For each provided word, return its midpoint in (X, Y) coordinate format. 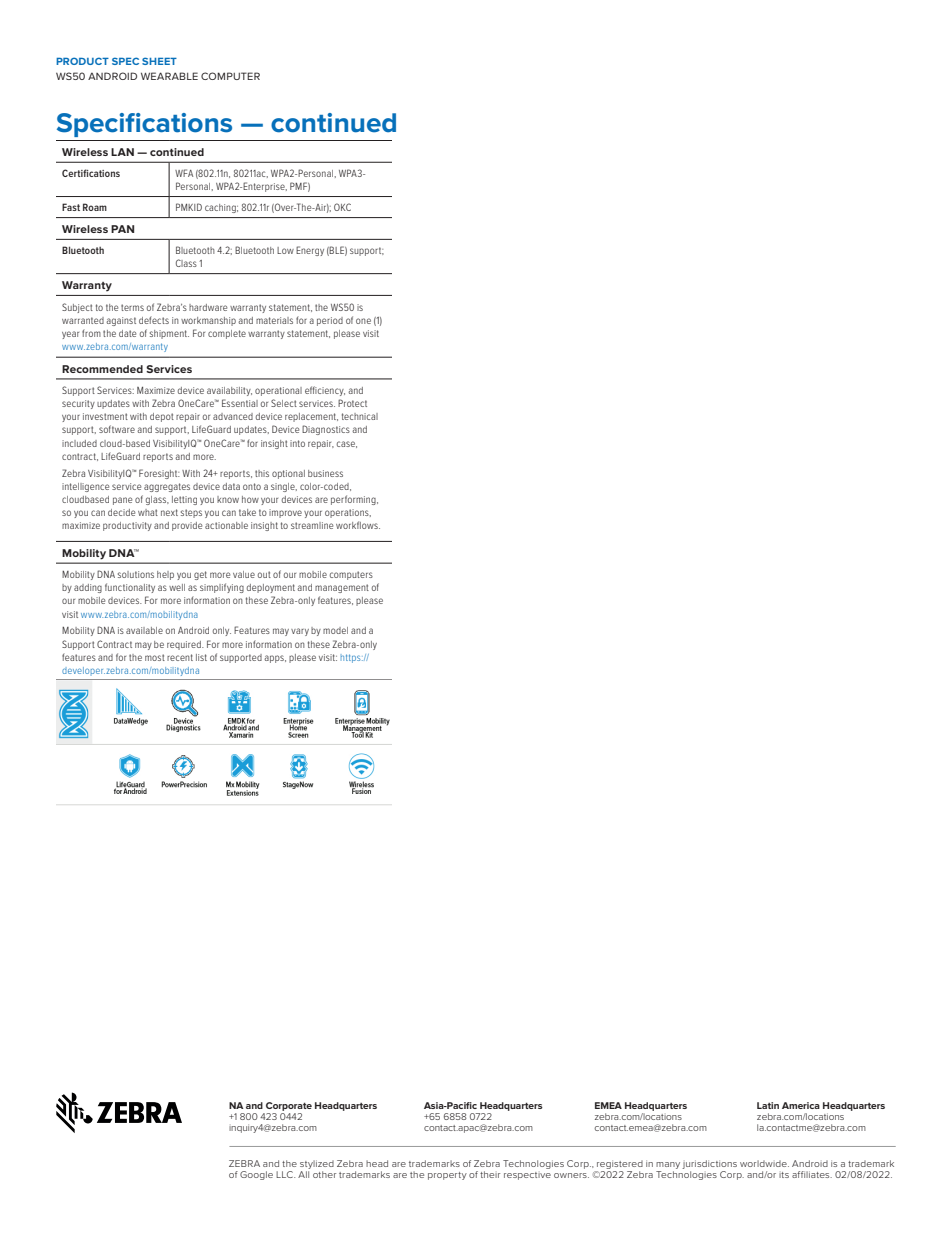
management (342, 588)
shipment (169, 334)
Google (256, 1175)
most (155, 657)
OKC (342, 207)
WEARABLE (169, 76)
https (352, 658)
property (447, 1176)
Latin (768, 1105)
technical (360, 416)
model (335, 630)
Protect (352, 403)
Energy (310, 251)
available (144, 630)
